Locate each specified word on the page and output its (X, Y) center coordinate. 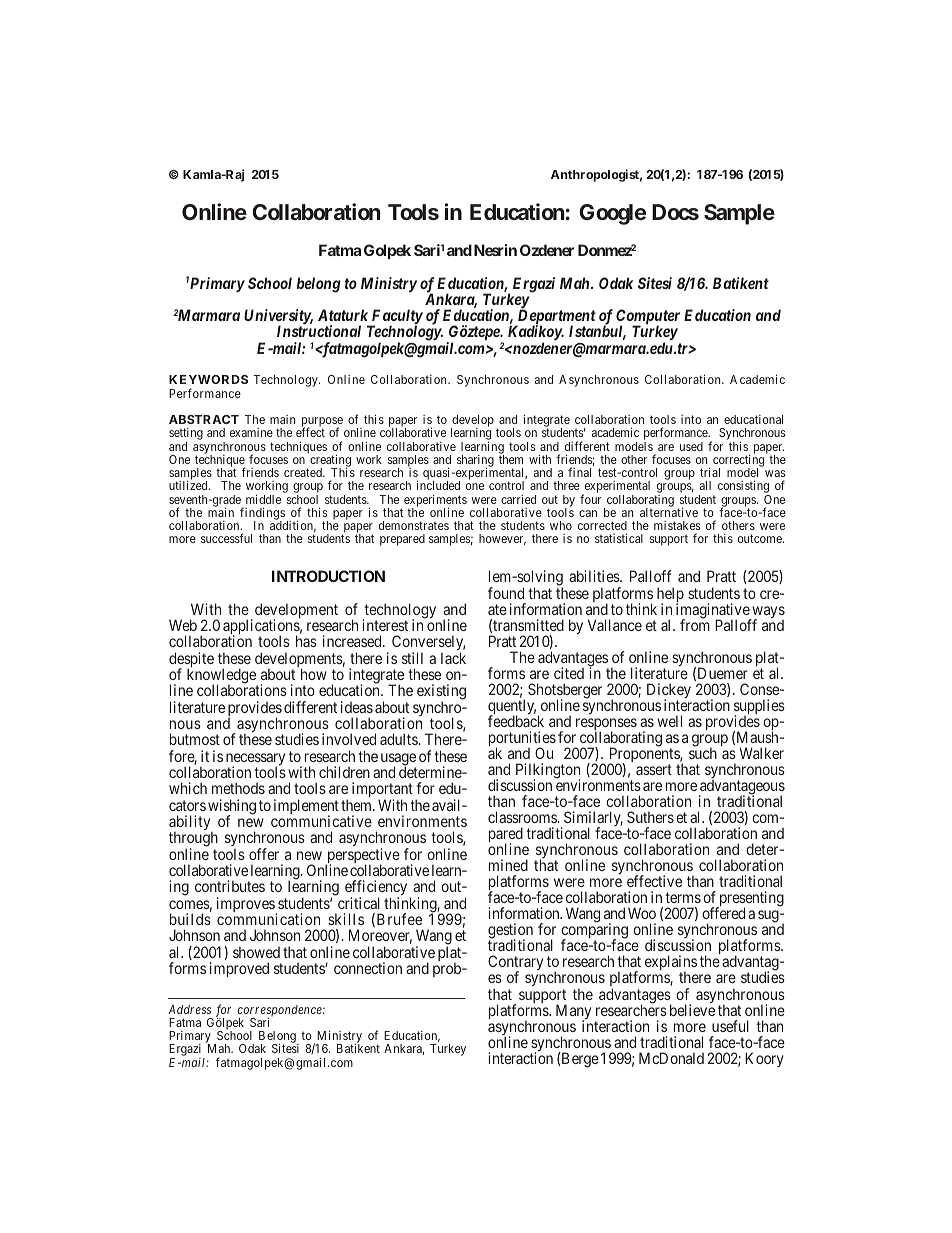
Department (555, 318)
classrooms (523, 817)
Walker (762, 753)
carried (518, 499)
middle (263, 499)
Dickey (669, 692)
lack (453, 658)
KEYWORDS (208, 379)
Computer (648, 318)
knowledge (222, 677)
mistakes (677, 525)
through (193, 840)
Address (189, 1009)
